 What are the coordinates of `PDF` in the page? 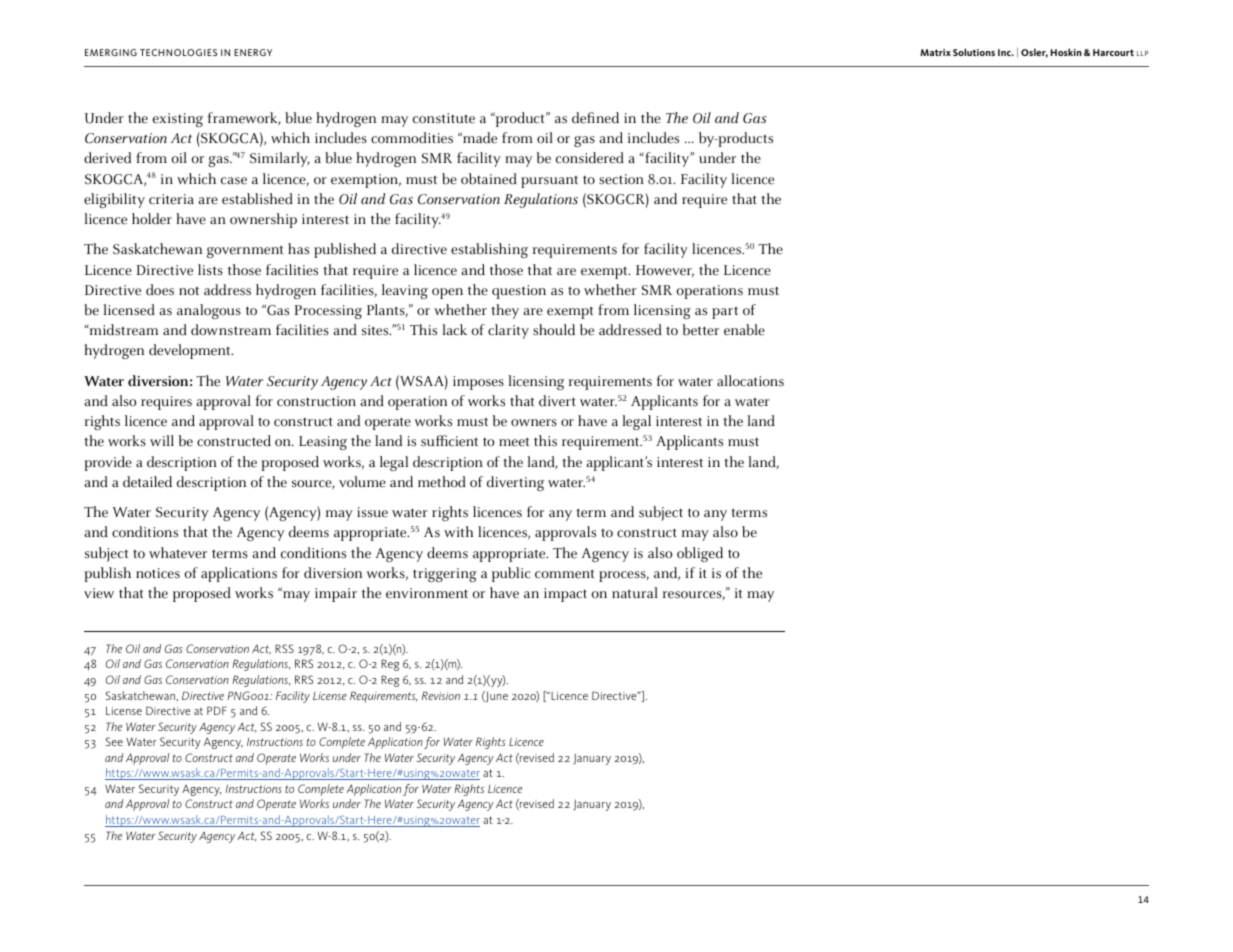 It's located at (217, 710).
